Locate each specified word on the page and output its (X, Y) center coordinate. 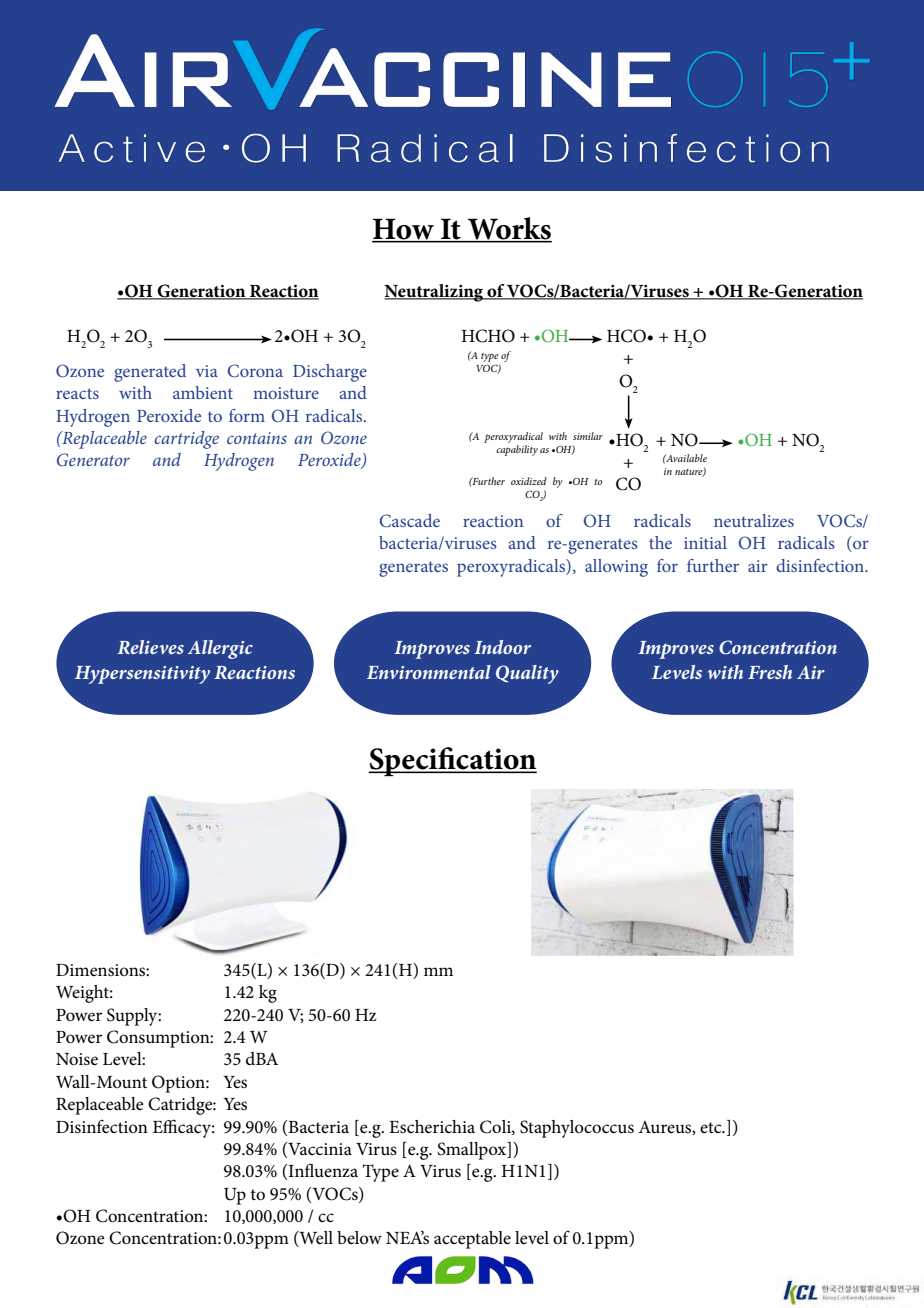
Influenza (323, 1170)
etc (712, 1127)
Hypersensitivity (142, 675)
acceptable (472, 1240)
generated (150, 373)
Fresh (770, 672)
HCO (627, 336)
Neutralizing (435, 293)
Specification (452, 761)
